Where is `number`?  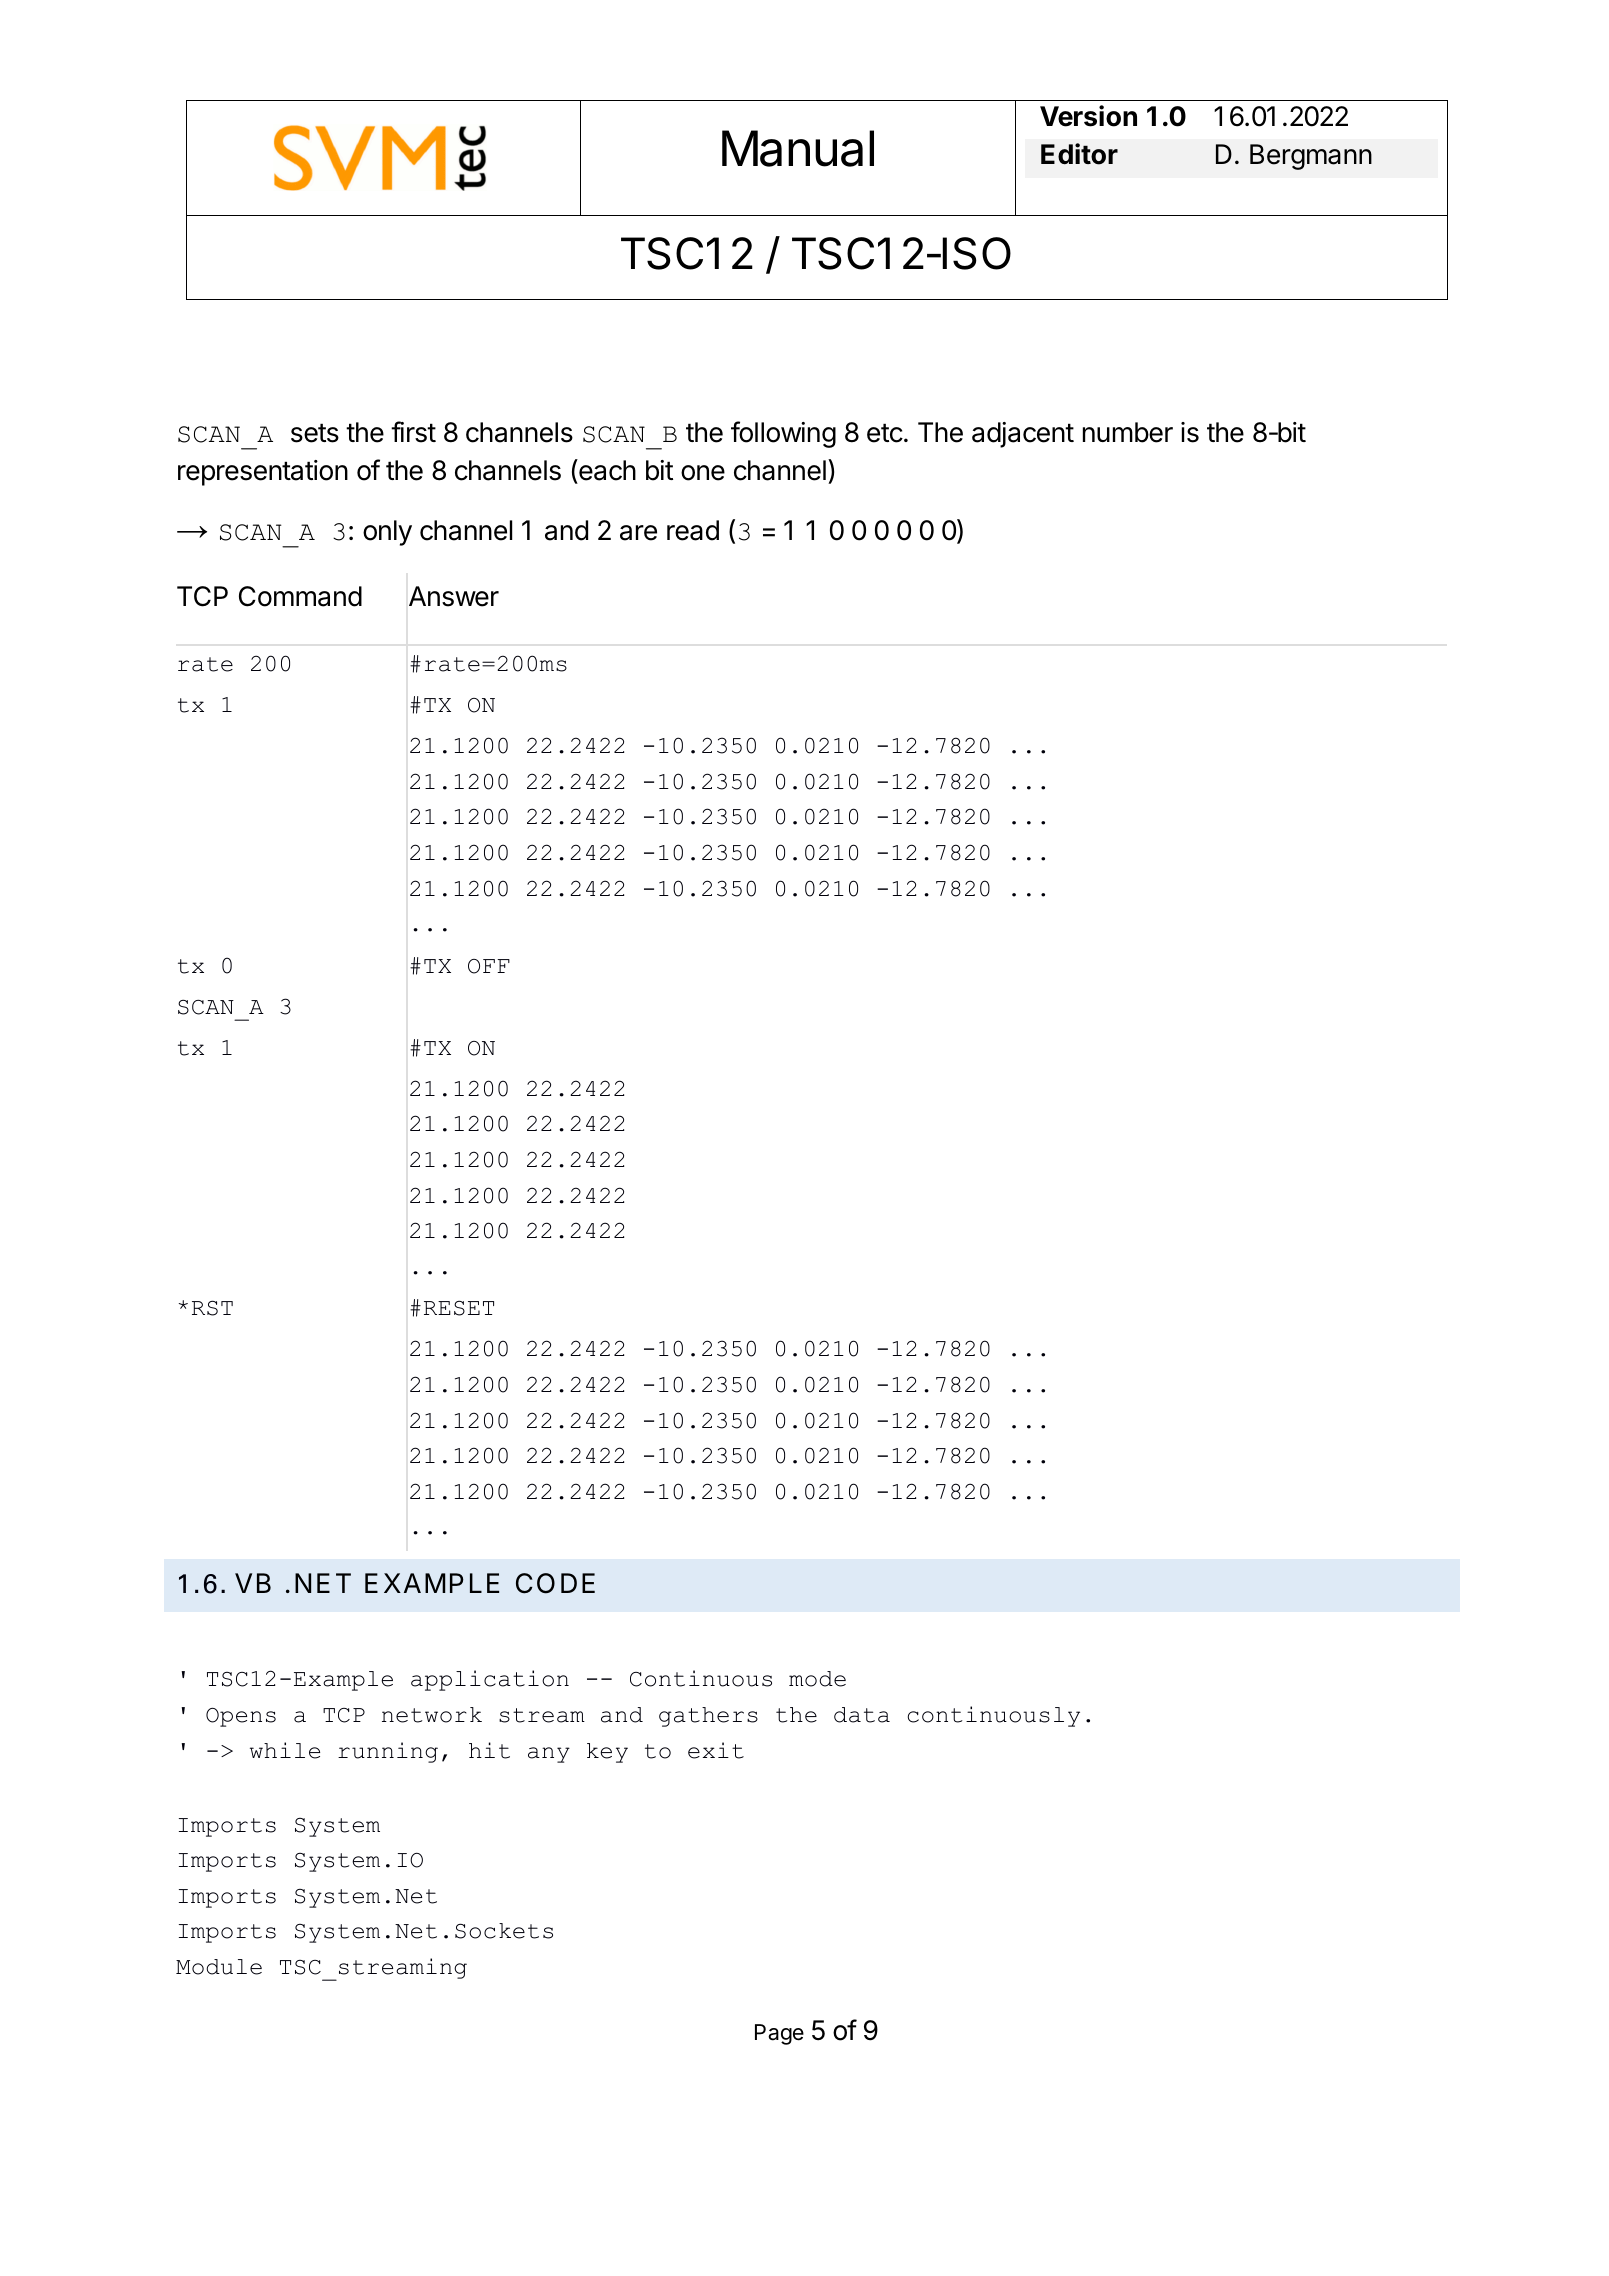 number is located at coordinates (1128, 432).
